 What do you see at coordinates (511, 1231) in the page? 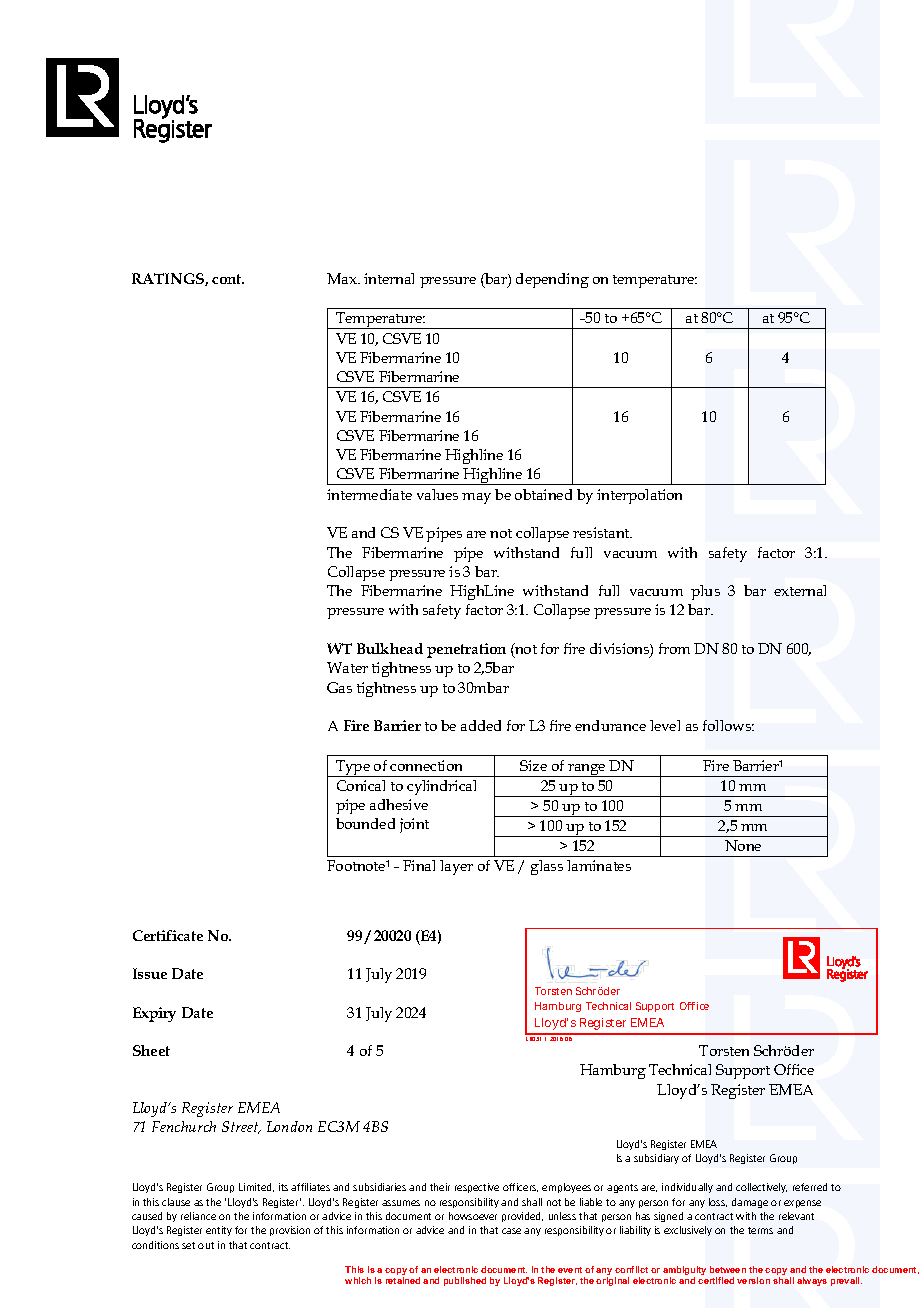
I see `case` at bounding box center [511, 1231].
